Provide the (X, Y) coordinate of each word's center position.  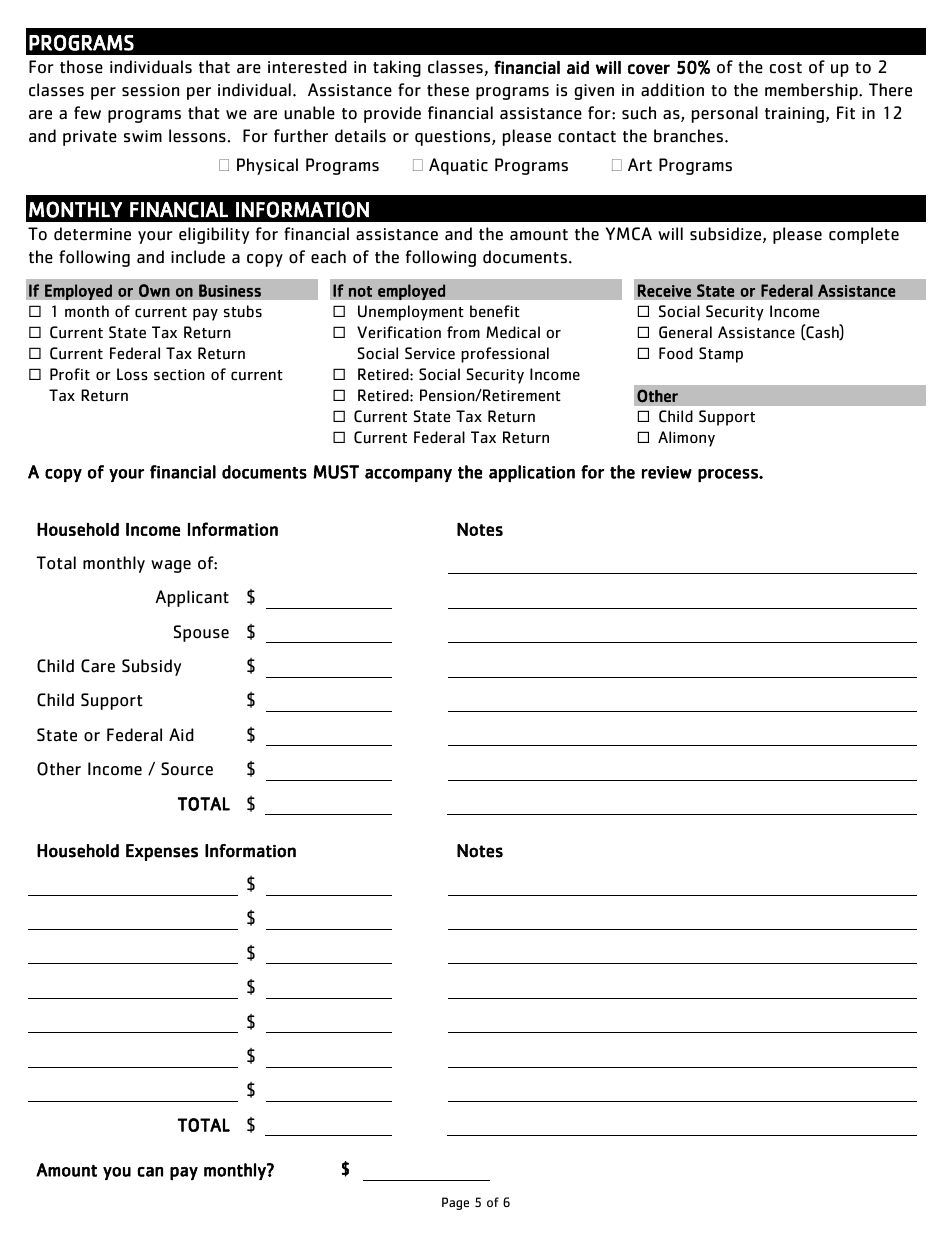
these (448, 90)
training (794, 115)
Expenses (162, 852)
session (150, 90)
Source (187, 769)
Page (455, 1203)
